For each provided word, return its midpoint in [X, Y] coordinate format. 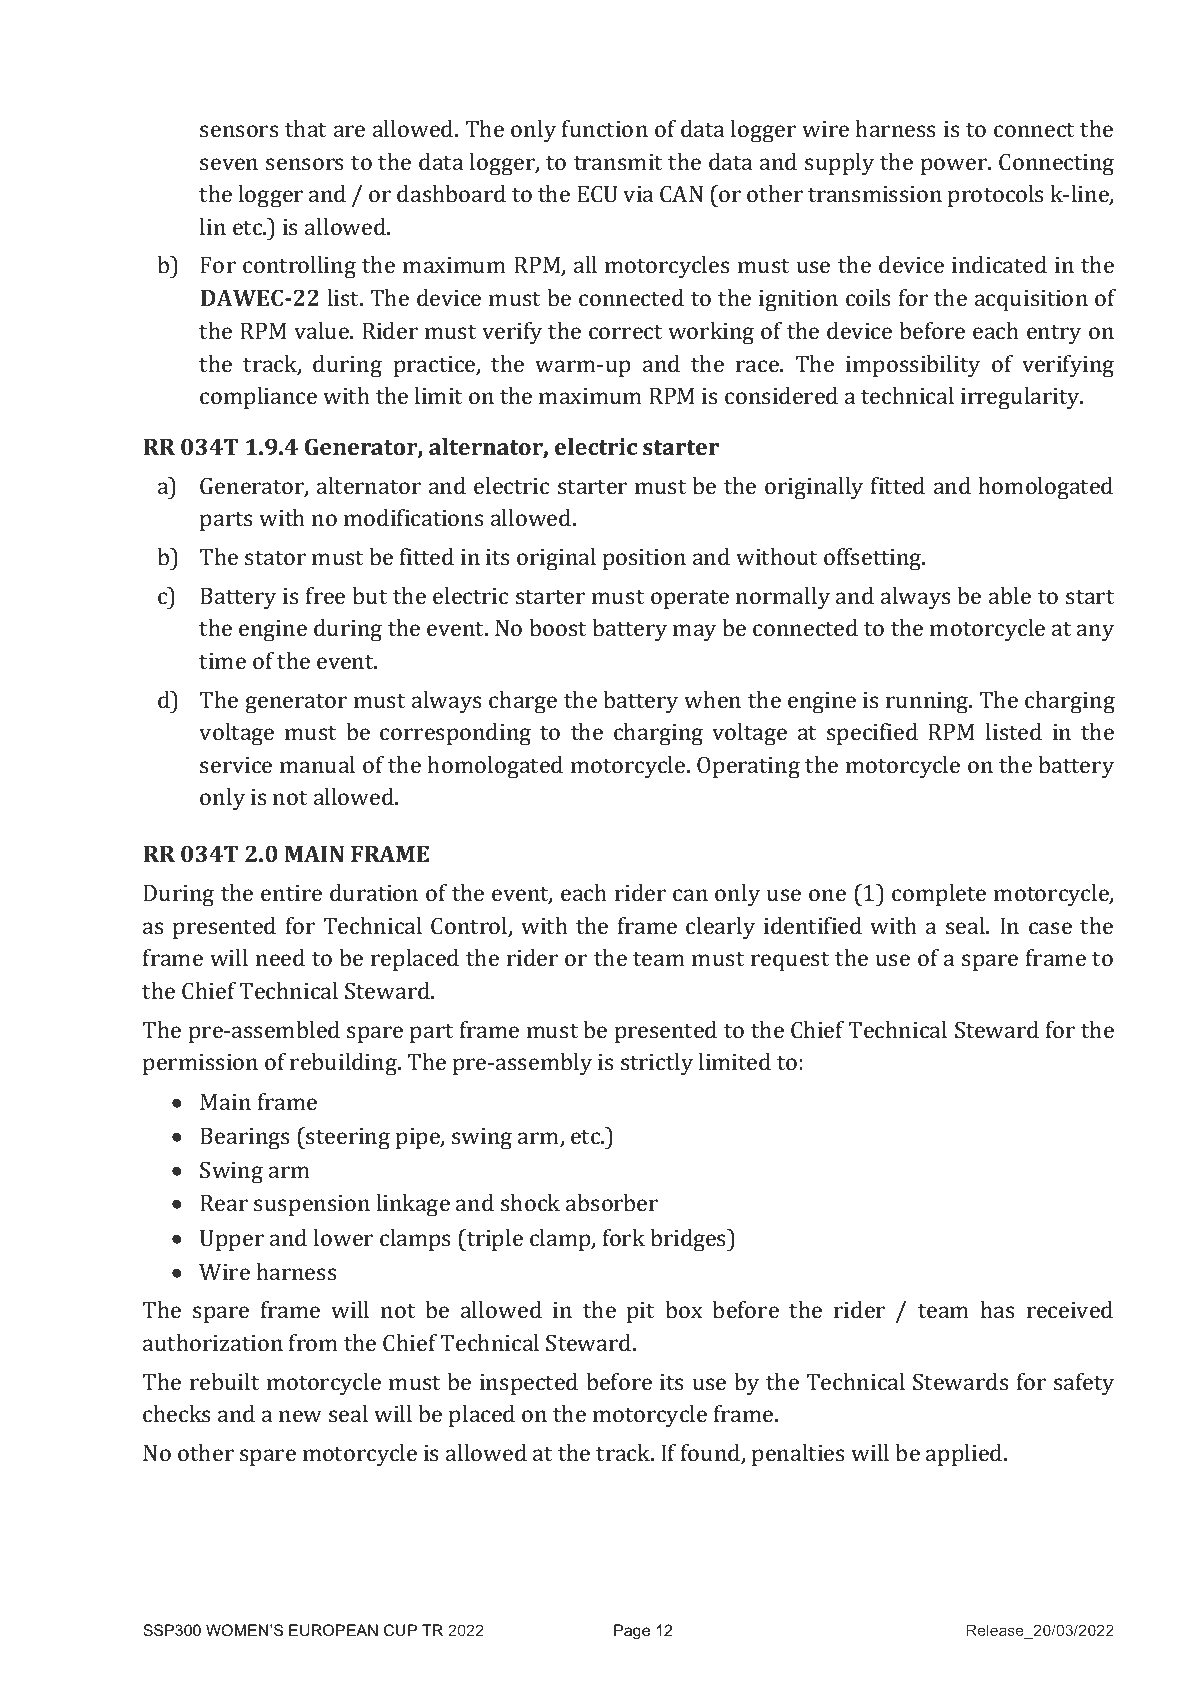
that [305, 128]
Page [632, 1632]
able [1010, 595]
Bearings [244, 1139]
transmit [618, 162]
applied [965, 1455]
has [997, 1309]
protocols [995, 196]
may [694, 632]
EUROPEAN [333, 1630]
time [222, 661]
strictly [657, 1064]
